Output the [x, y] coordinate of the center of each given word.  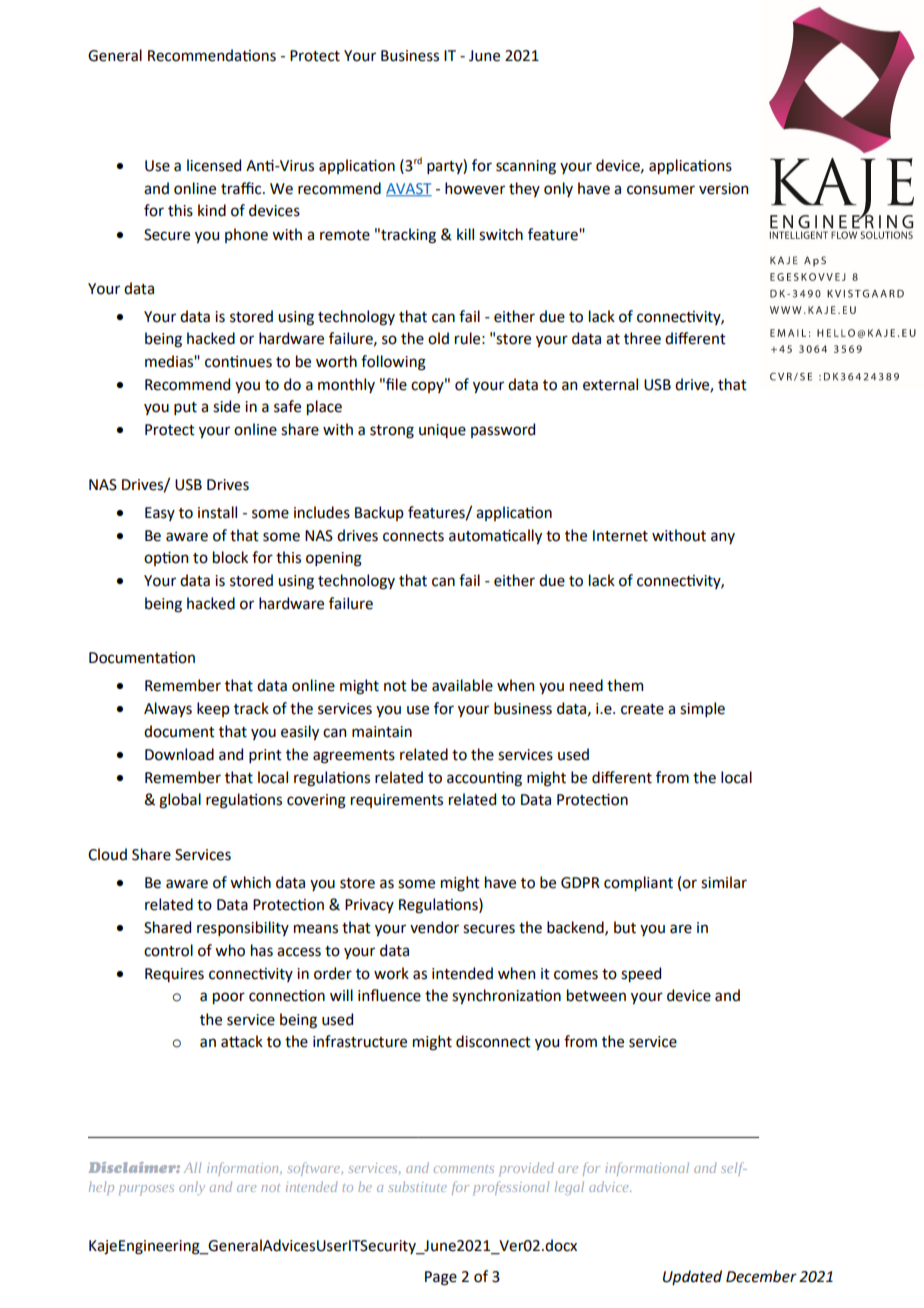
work [391, 973]
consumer [661, 190]
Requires [174, 975]
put [185, 408]
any [723, 538]
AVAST [409, 189]
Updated [692, 1277]
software [315, 1169]
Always [168, 709]
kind [212, 210]
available [462, 685]
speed [641, 974]
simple [702, 709]
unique [442, 431]
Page [441, 1278]
